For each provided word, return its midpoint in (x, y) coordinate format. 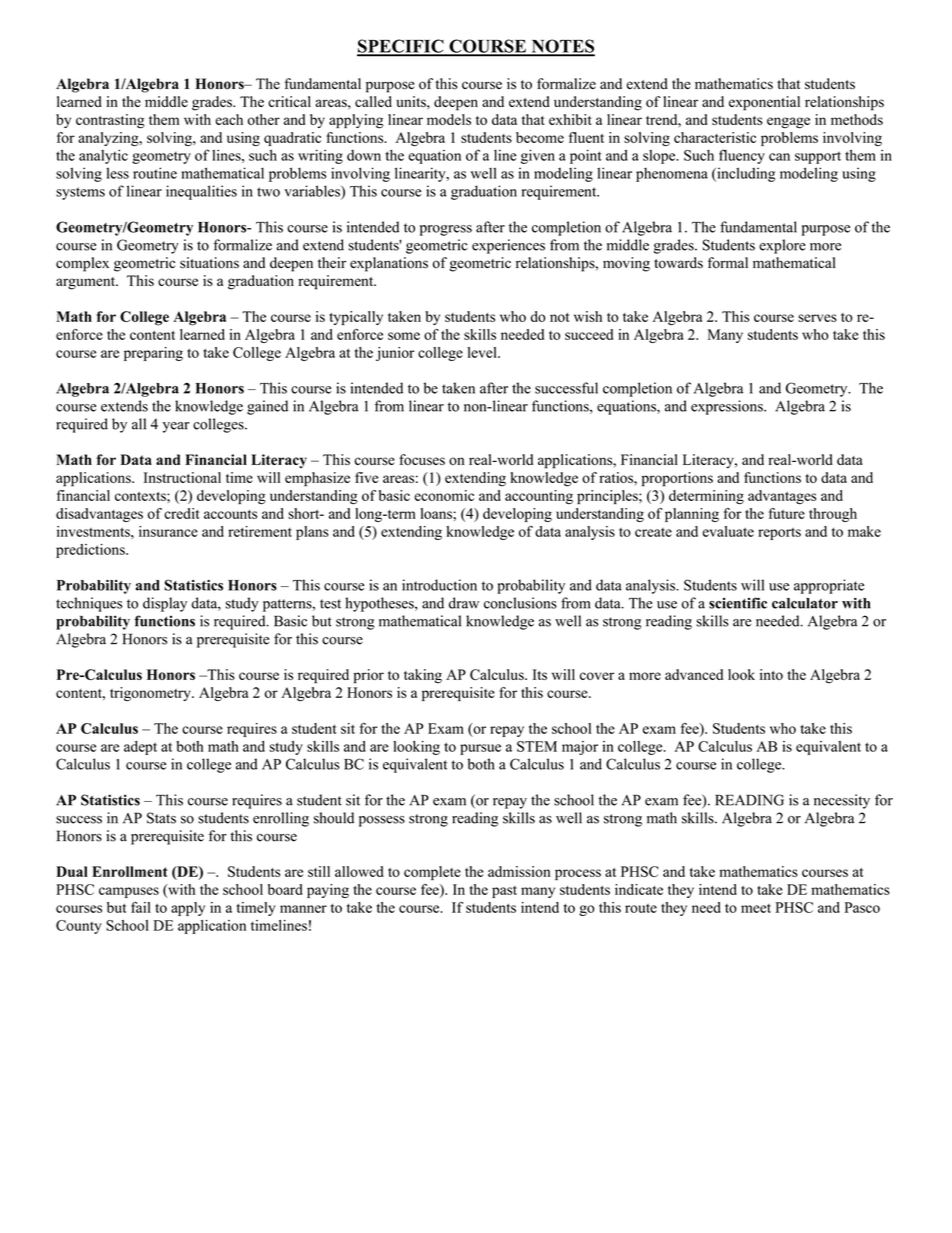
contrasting (110, 121)
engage (788, 123)
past (504, 892)
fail (141, 907)
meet (756, 908)
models (449, 119)
